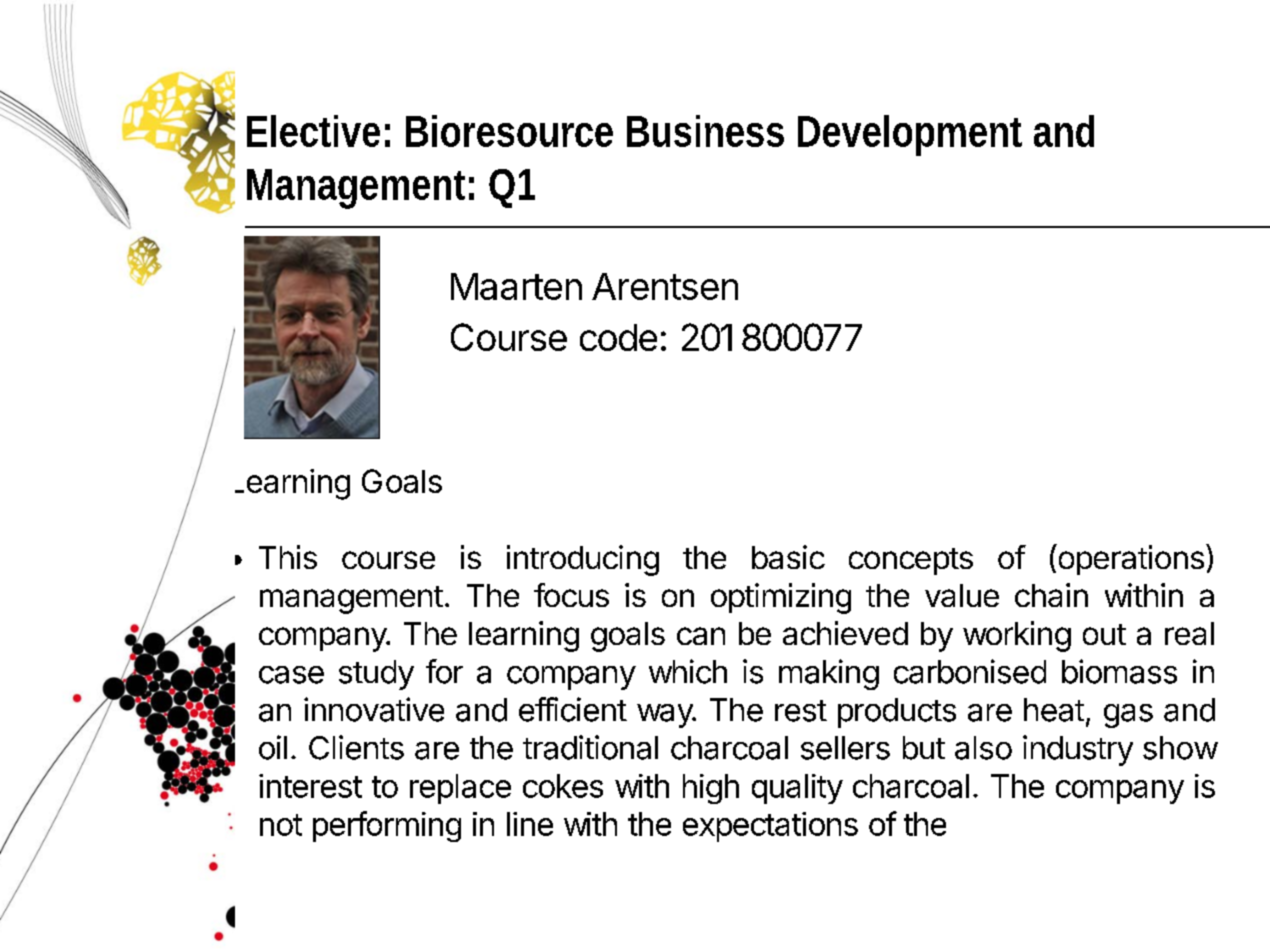 The image size is (1270, 952). Describe the element at coordinates (688, 671) in the screenshot. I see `which` at that location.
